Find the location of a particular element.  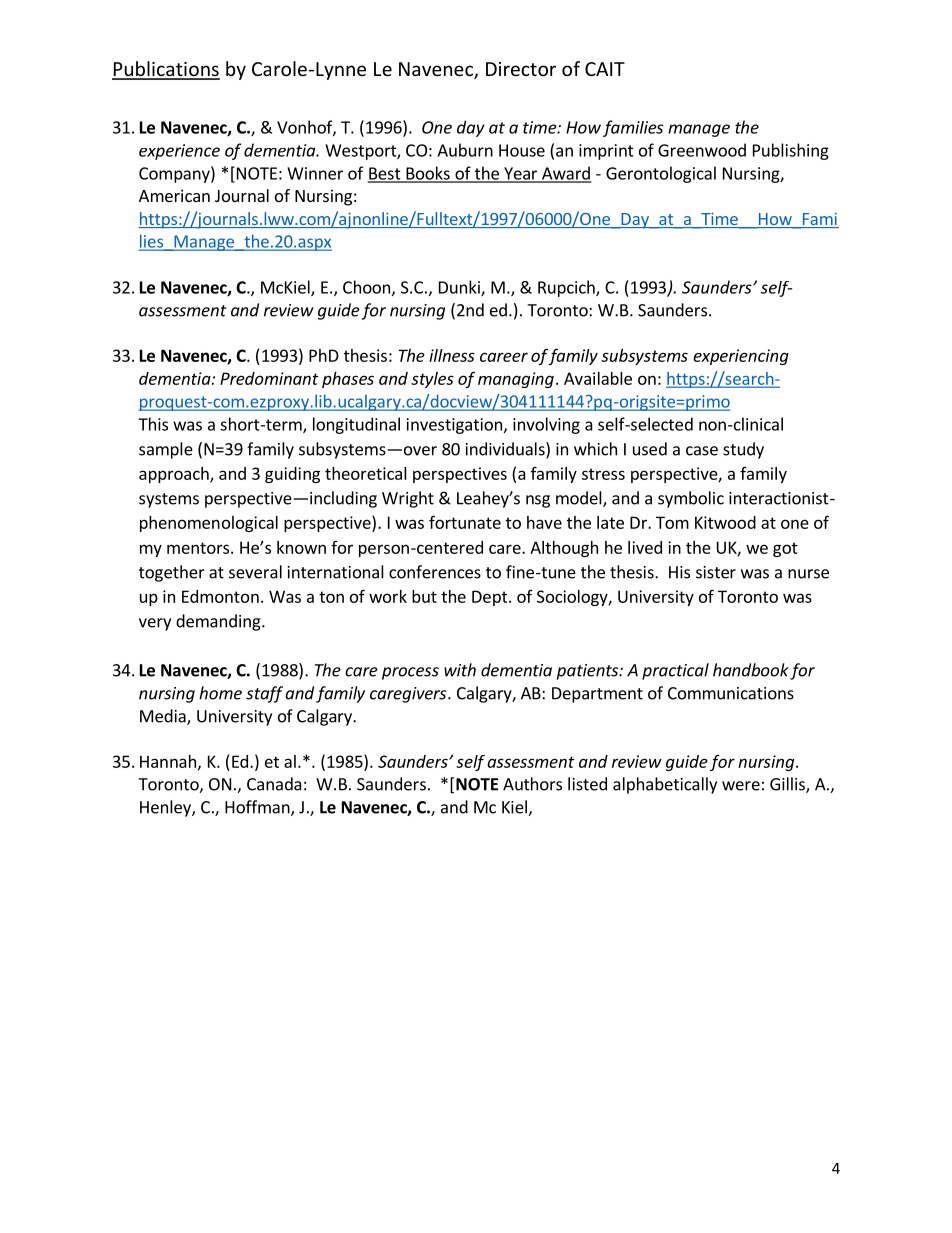

conferences is located at coordinates (435, 572).
